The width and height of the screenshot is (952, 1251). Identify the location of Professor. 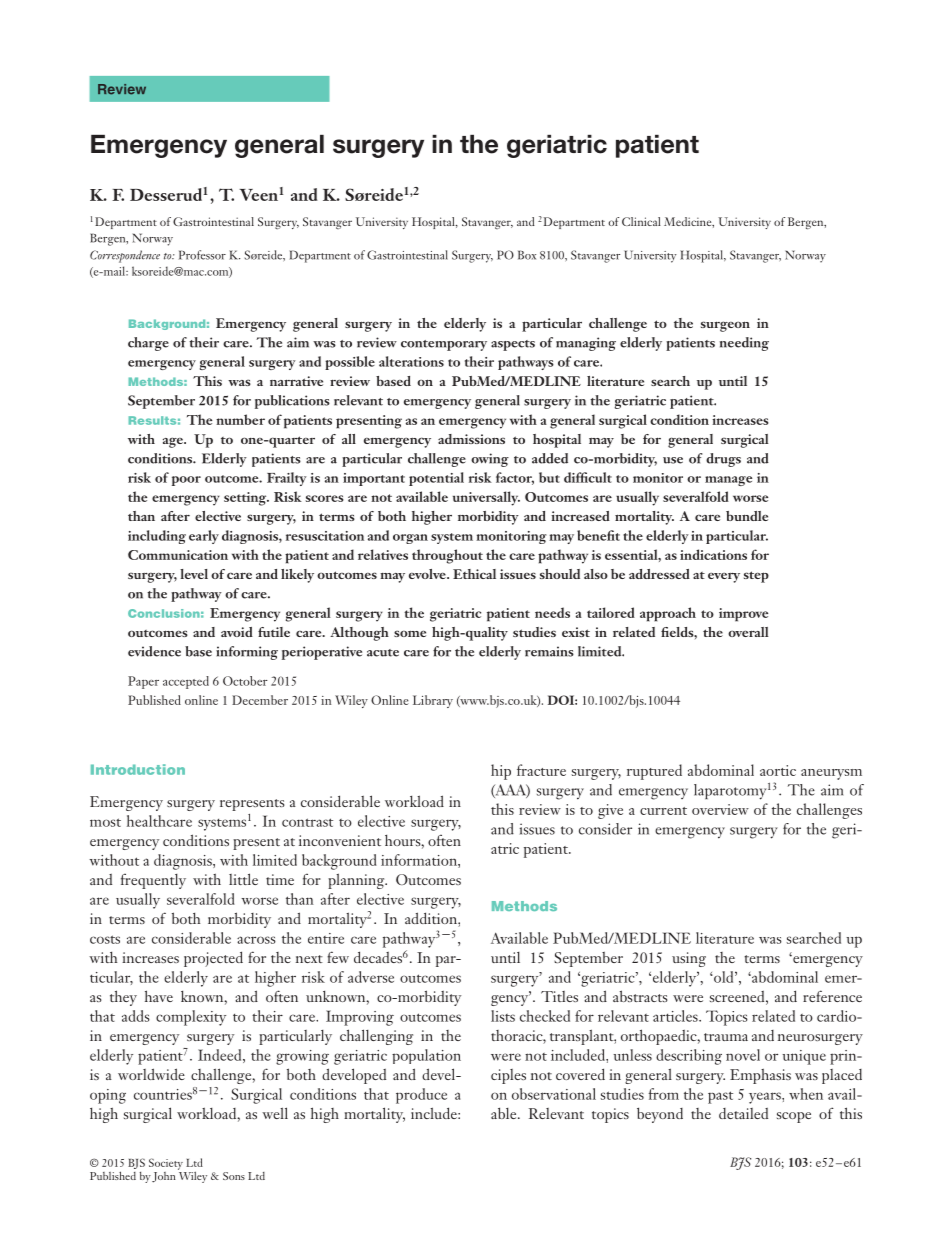
(202, 255).
